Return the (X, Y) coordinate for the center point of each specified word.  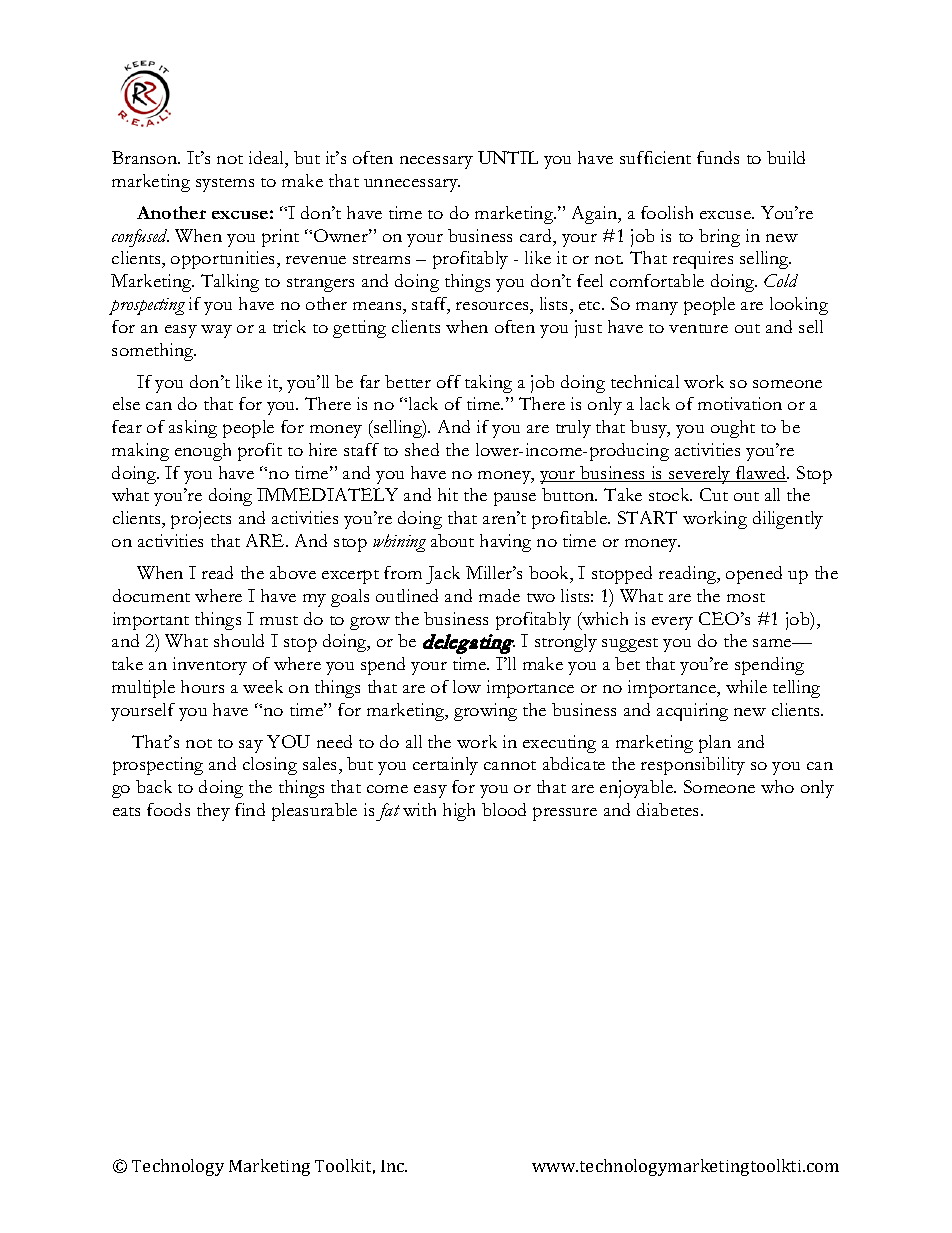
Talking (230, 283)
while (746, 686)
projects (201, 520)
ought (733, 429)
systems (225, 185)
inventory (210, 666)
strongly (566, 643)
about (452, 540)
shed (422, 449)
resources (493, 306)
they (213, 812)
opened (754, 575)
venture (698, 328)
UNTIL (508, 157)
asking (193, 429)
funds (718, 157)
